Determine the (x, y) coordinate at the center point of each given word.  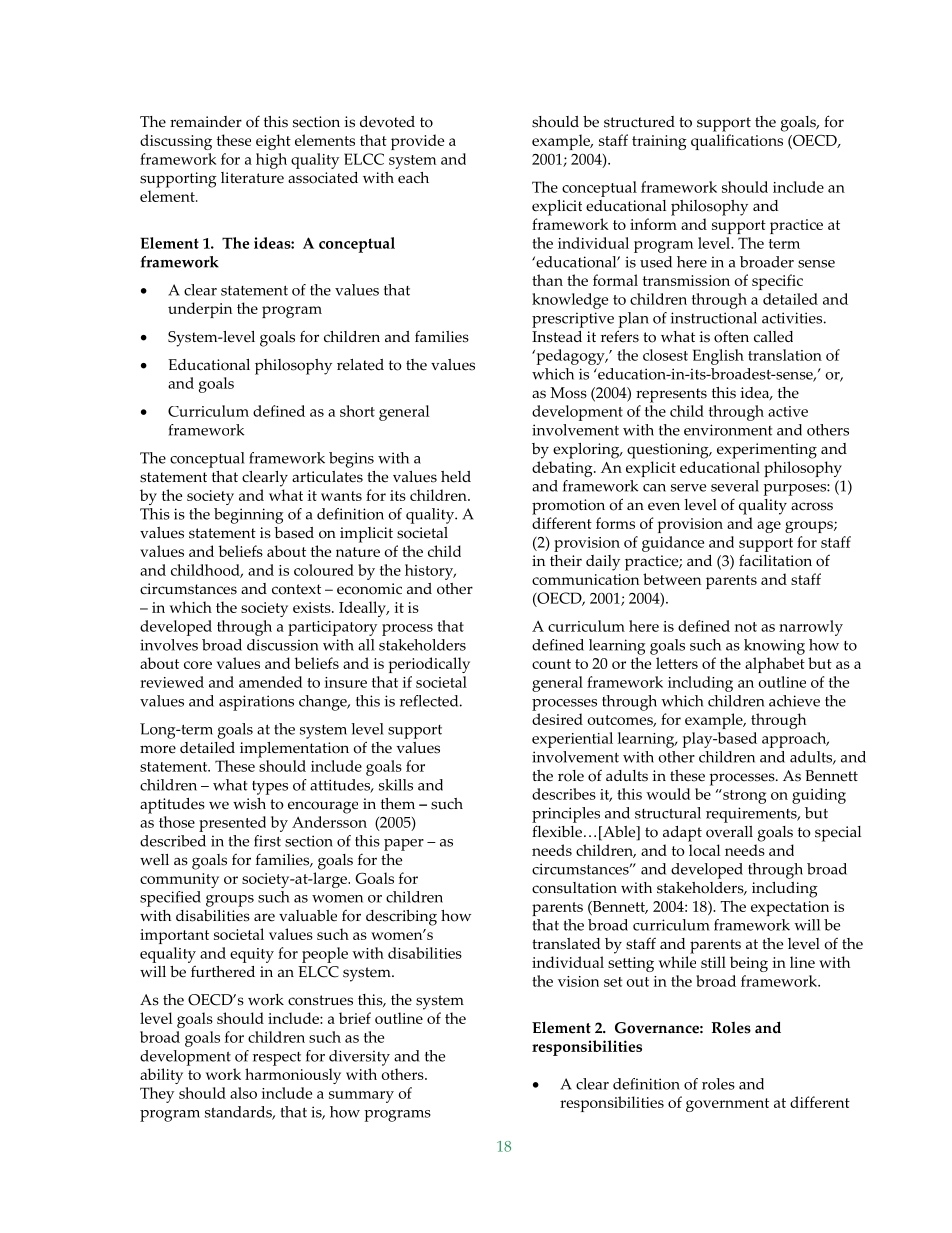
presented (232, 824)
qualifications (737, 142)
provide (417, 142)
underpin (200, 310)
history (430, 572)
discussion (283, 645)
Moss (568, 393)
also (243, 1093)
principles (566, 815)
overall (729, 832)
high (271, 161)
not (746, 627)
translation (785, 355)
